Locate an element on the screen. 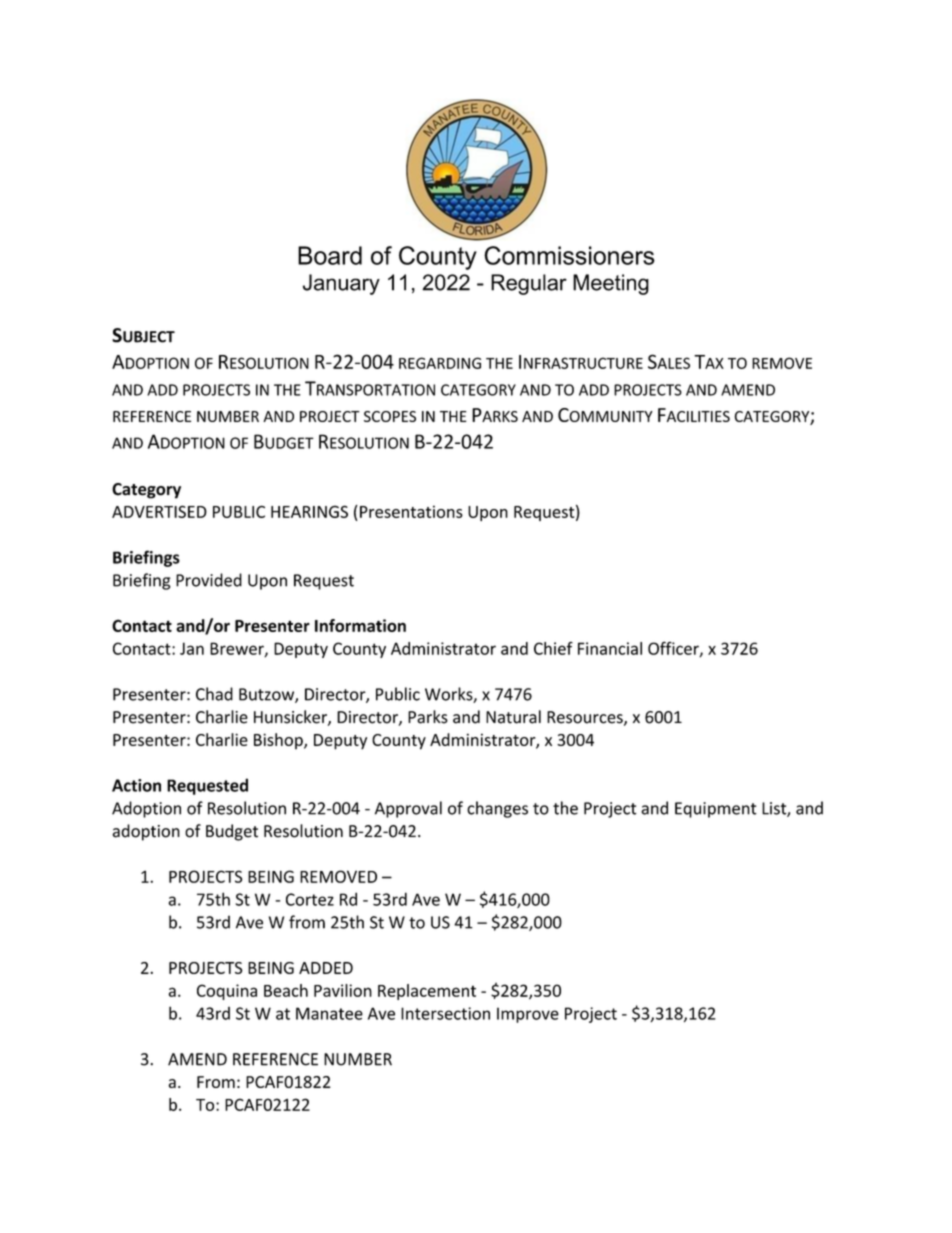 This screenshot has height=1233, width=952. Beach is located at coordinates (286, 990).
